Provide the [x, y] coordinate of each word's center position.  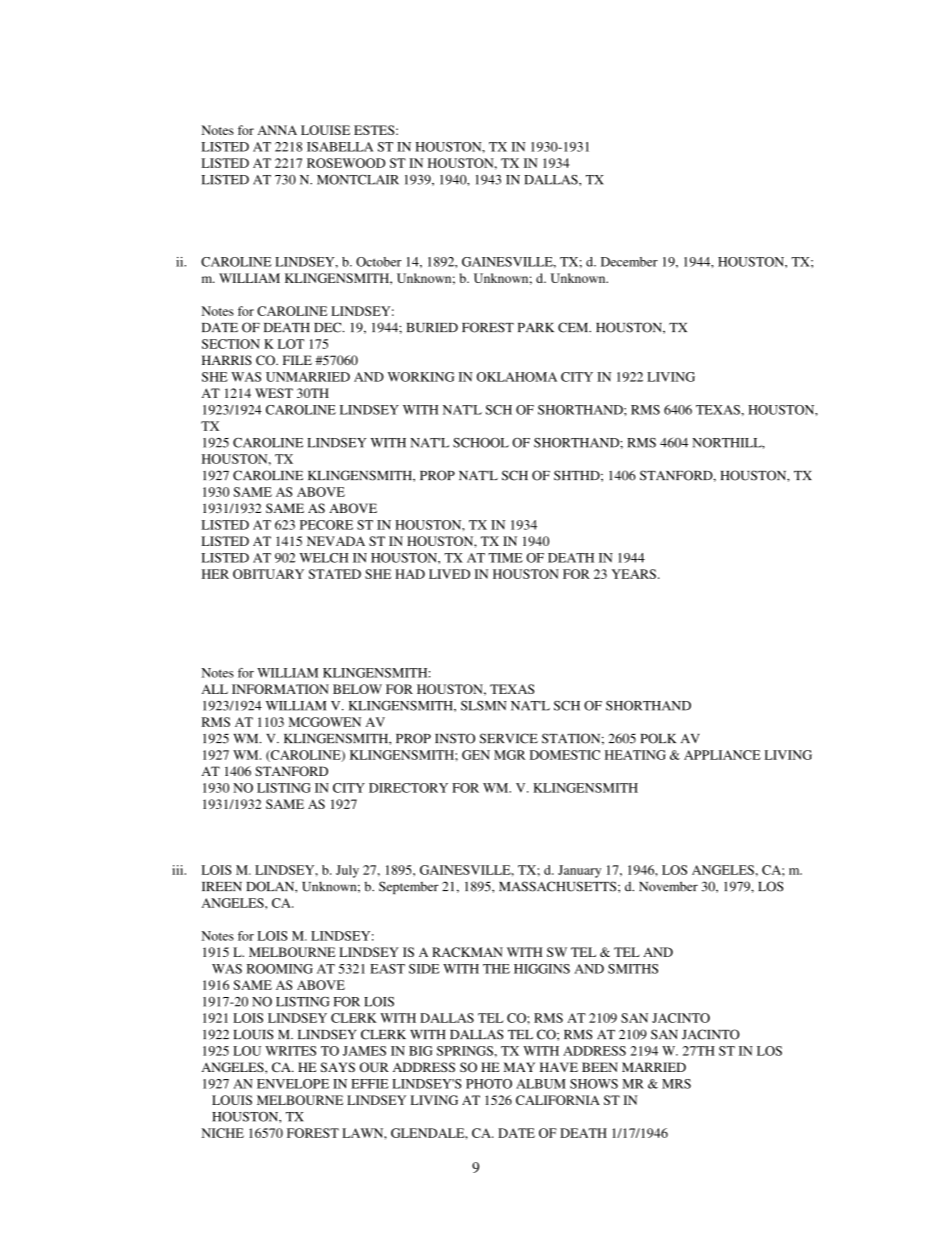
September [409, 887]
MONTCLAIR [358, 179]
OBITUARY [268, 574]
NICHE [223, 1133]
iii [179, 870]
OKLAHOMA [517, 377]
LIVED [449, 574]
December [629, 262]
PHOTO [489, 1084]
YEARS [634, 574]
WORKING [421, 377]
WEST [274, 393]
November [668, 886]
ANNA [277, 130]
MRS [676, 1084]
